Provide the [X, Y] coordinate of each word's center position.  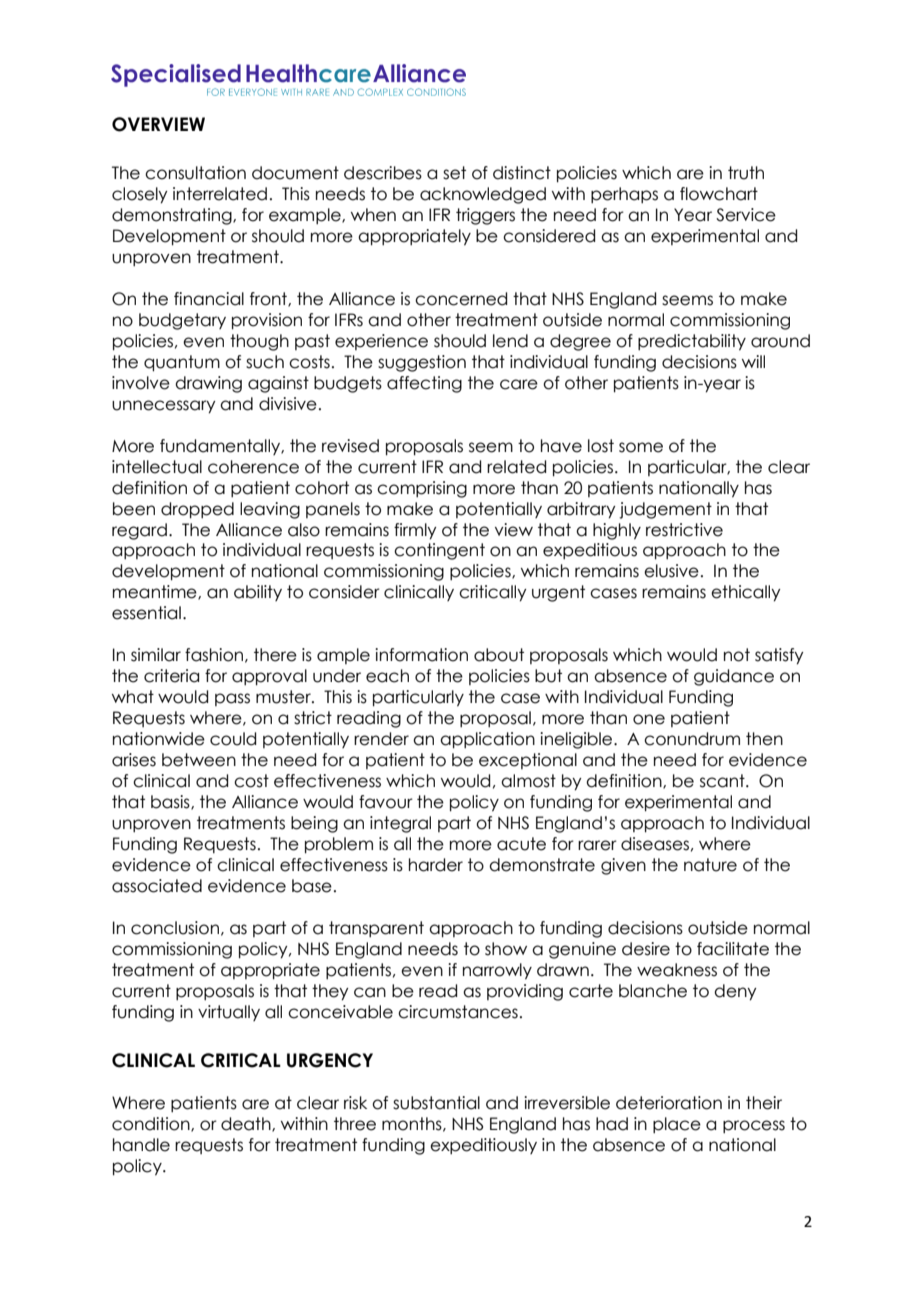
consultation [195, 173]
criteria [171, 676]
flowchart [719, 194]
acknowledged [483, 195]
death [247, 1124]
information [421, 655]
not [737, 655]
